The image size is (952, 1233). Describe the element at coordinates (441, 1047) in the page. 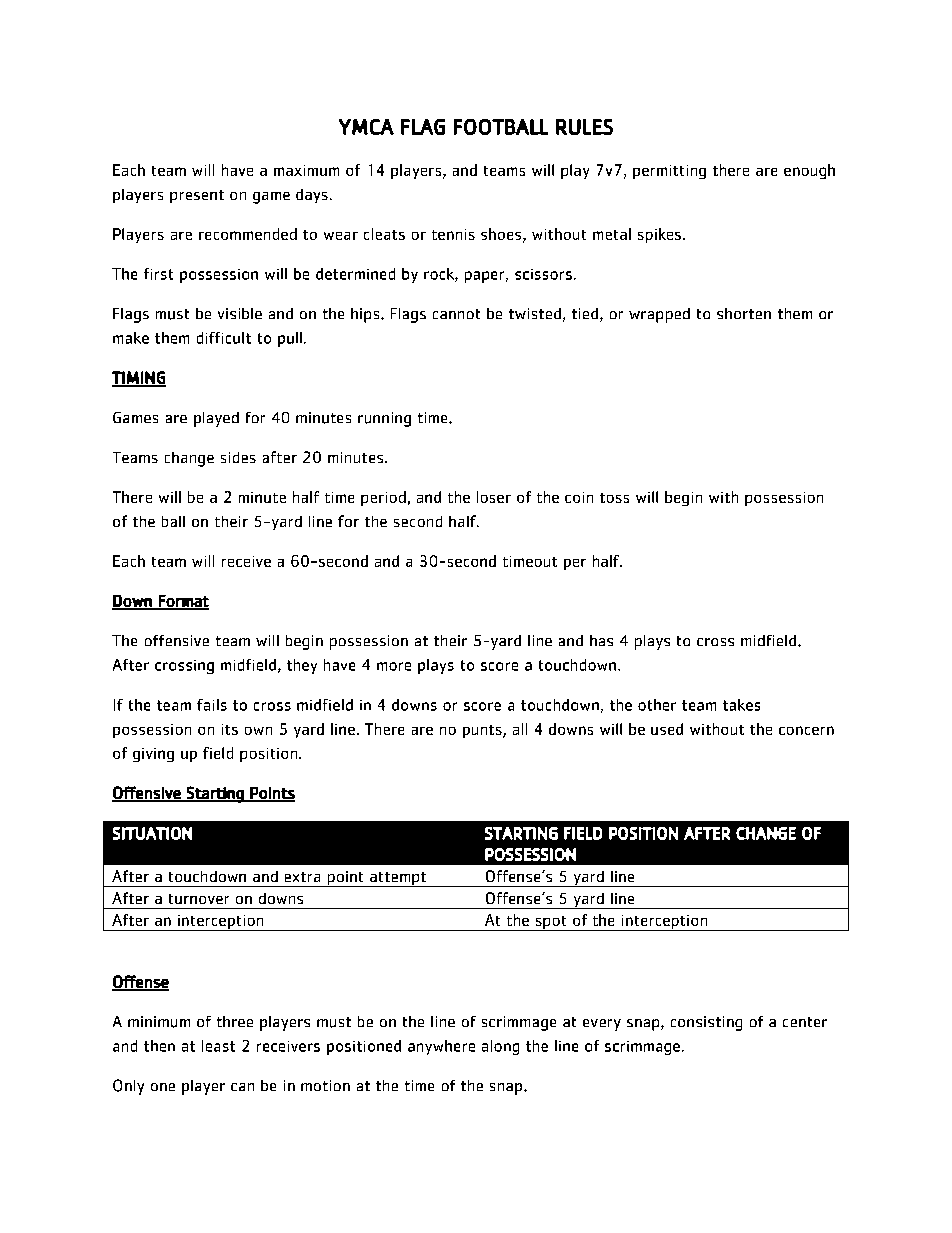

I see `anywhere` at that location.
